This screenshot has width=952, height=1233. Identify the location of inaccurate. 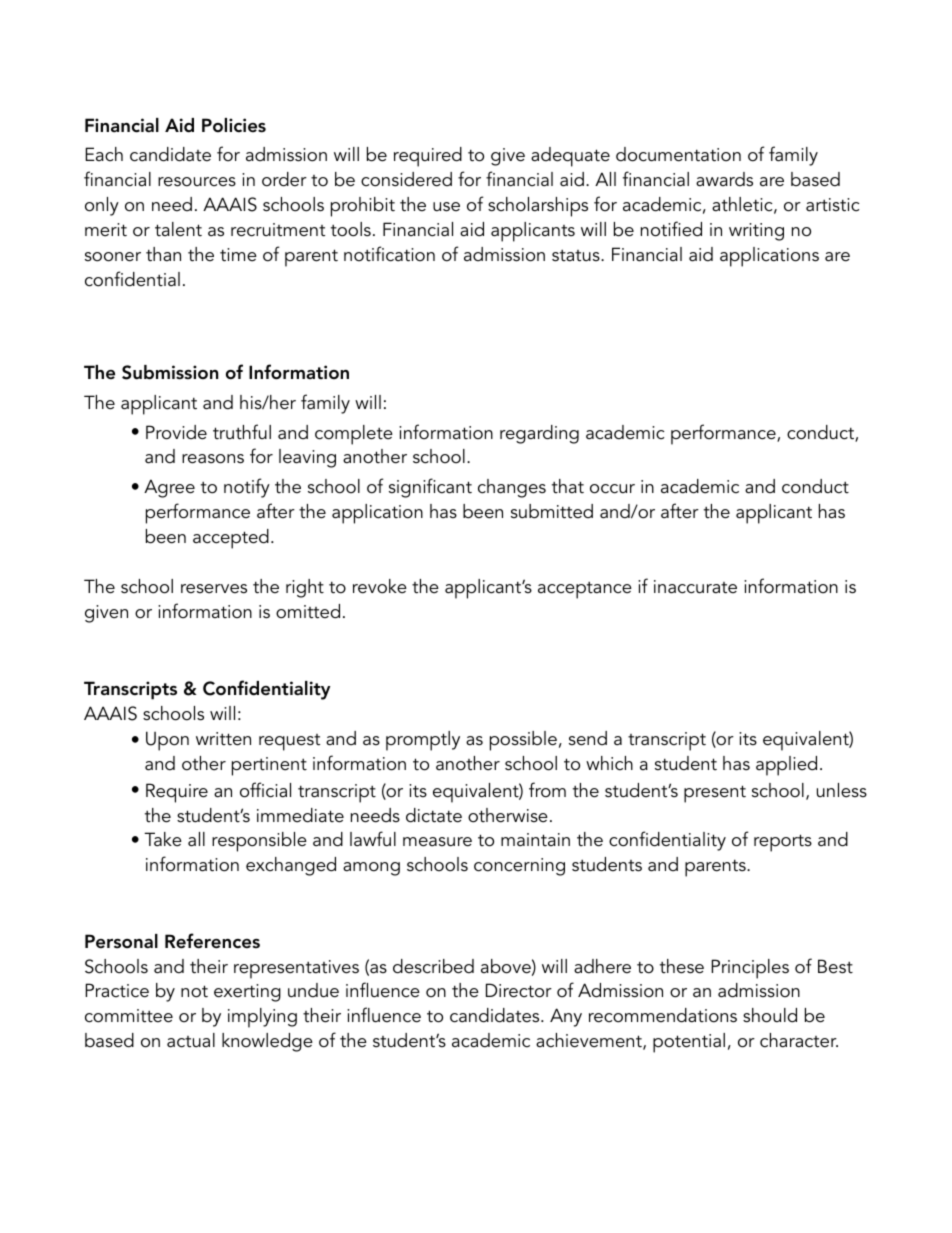
(695, 587).
